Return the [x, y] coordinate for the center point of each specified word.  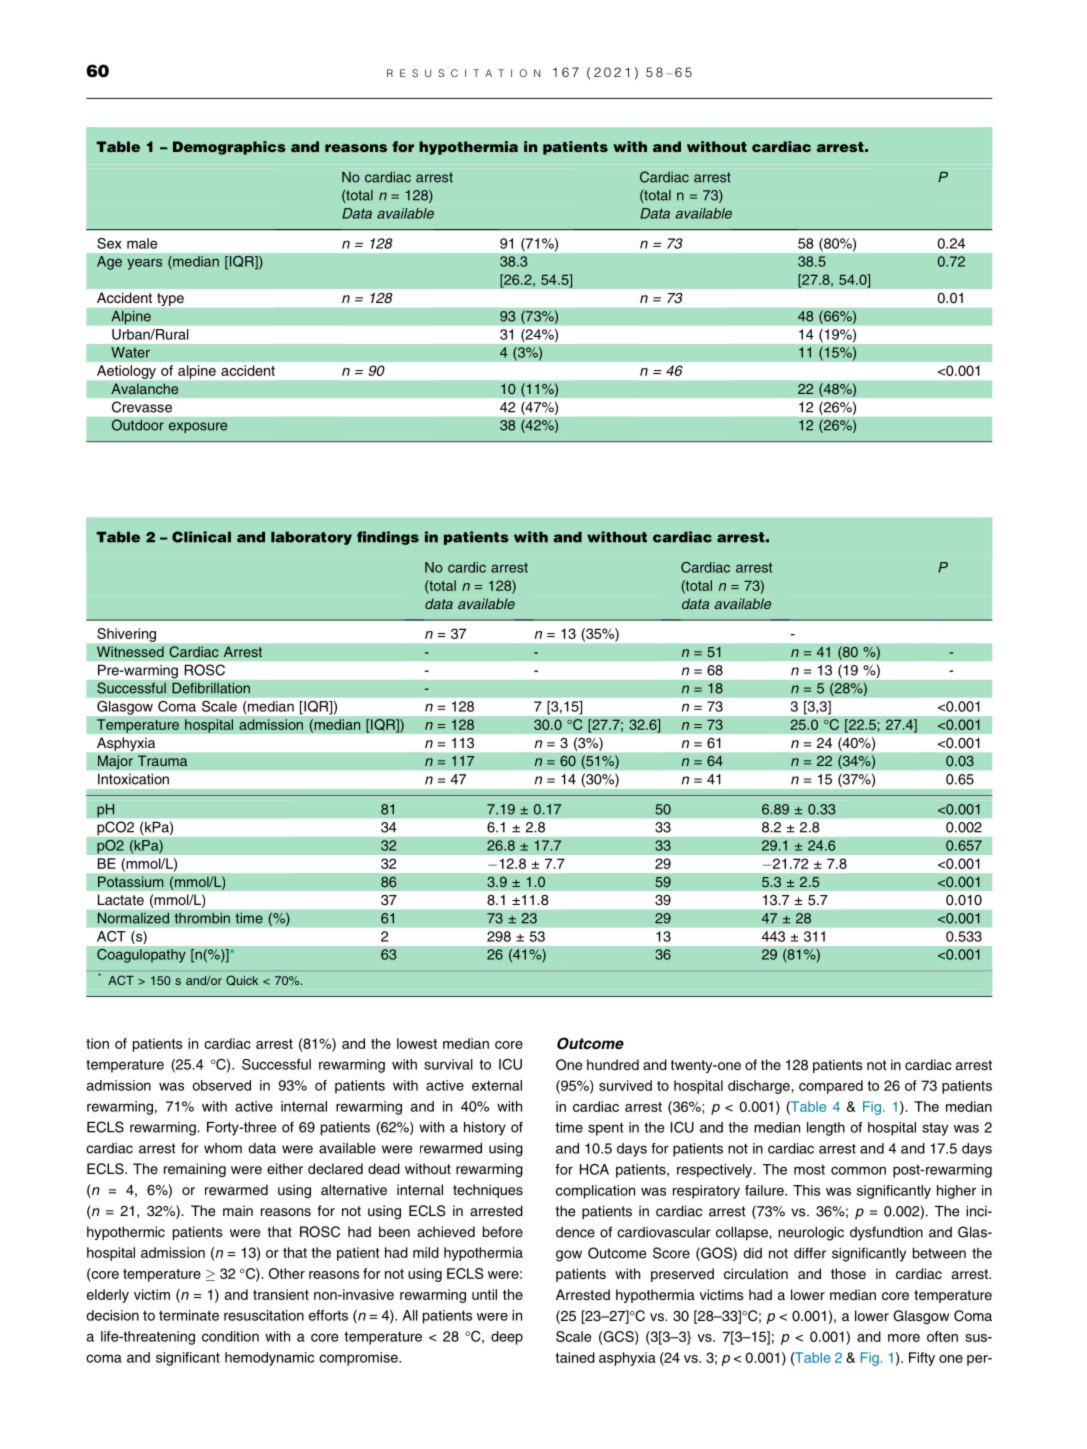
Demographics [229, 148]
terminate [189, 1315]
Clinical [201, 537]
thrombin [202, 918]
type [170, 299]
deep [507, 1338]
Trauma [163, 761]
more [904, 1338]
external [497, 1085]
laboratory [311, 538]
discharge [759, 1087]
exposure [198, 427]
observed [221, 1085]
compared [831, 1087]
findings [388, 538]
